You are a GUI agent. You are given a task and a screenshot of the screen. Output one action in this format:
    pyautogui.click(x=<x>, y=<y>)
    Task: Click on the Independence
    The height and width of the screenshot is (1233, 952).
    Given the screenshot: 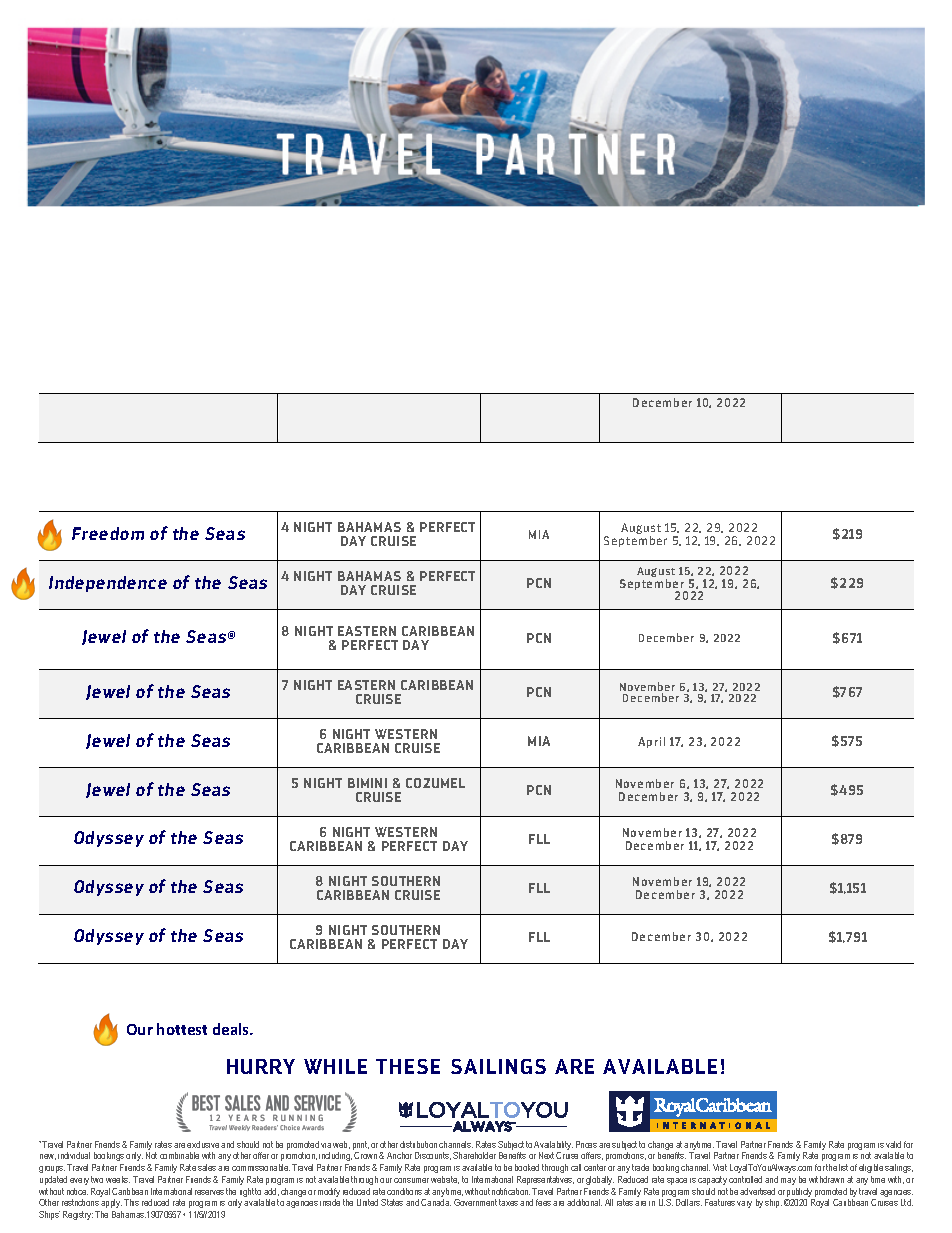 What is the action you would take?
    pyautogui.click(x=108, y=584)
